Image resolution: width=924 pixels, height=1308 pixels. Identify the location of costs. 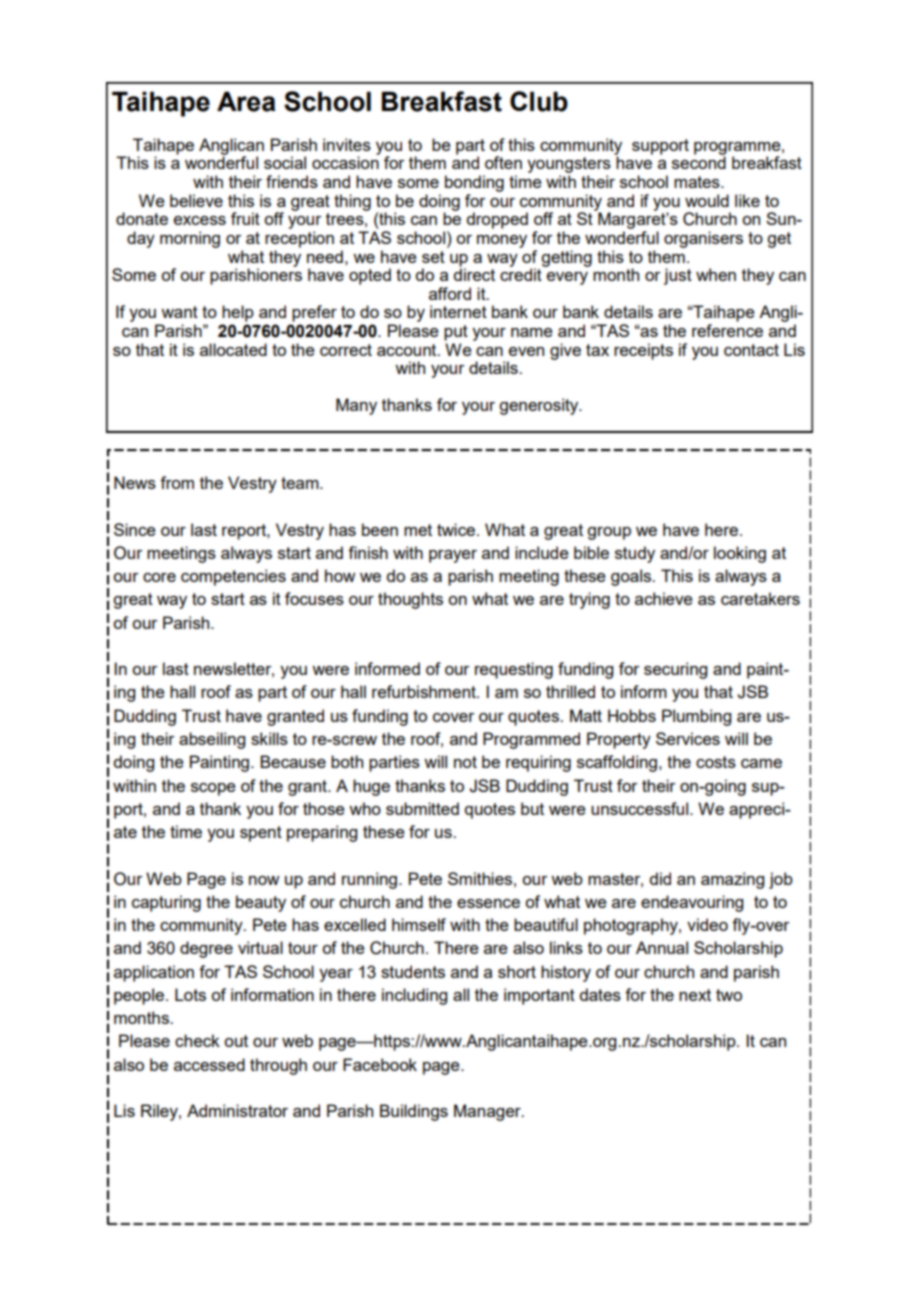
(716, 762).
